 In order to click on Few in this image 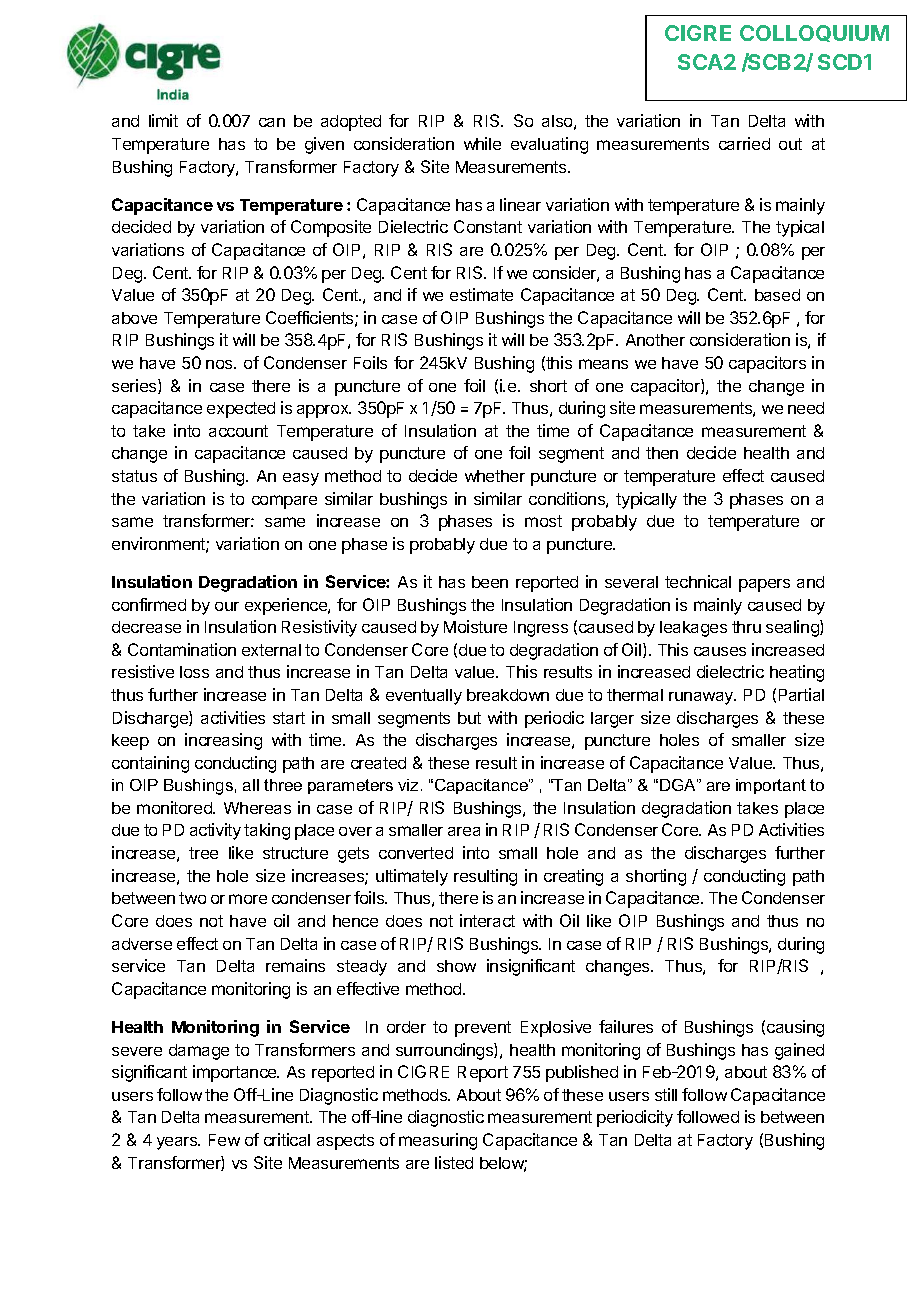, I will do `click(224, 1140)`.
